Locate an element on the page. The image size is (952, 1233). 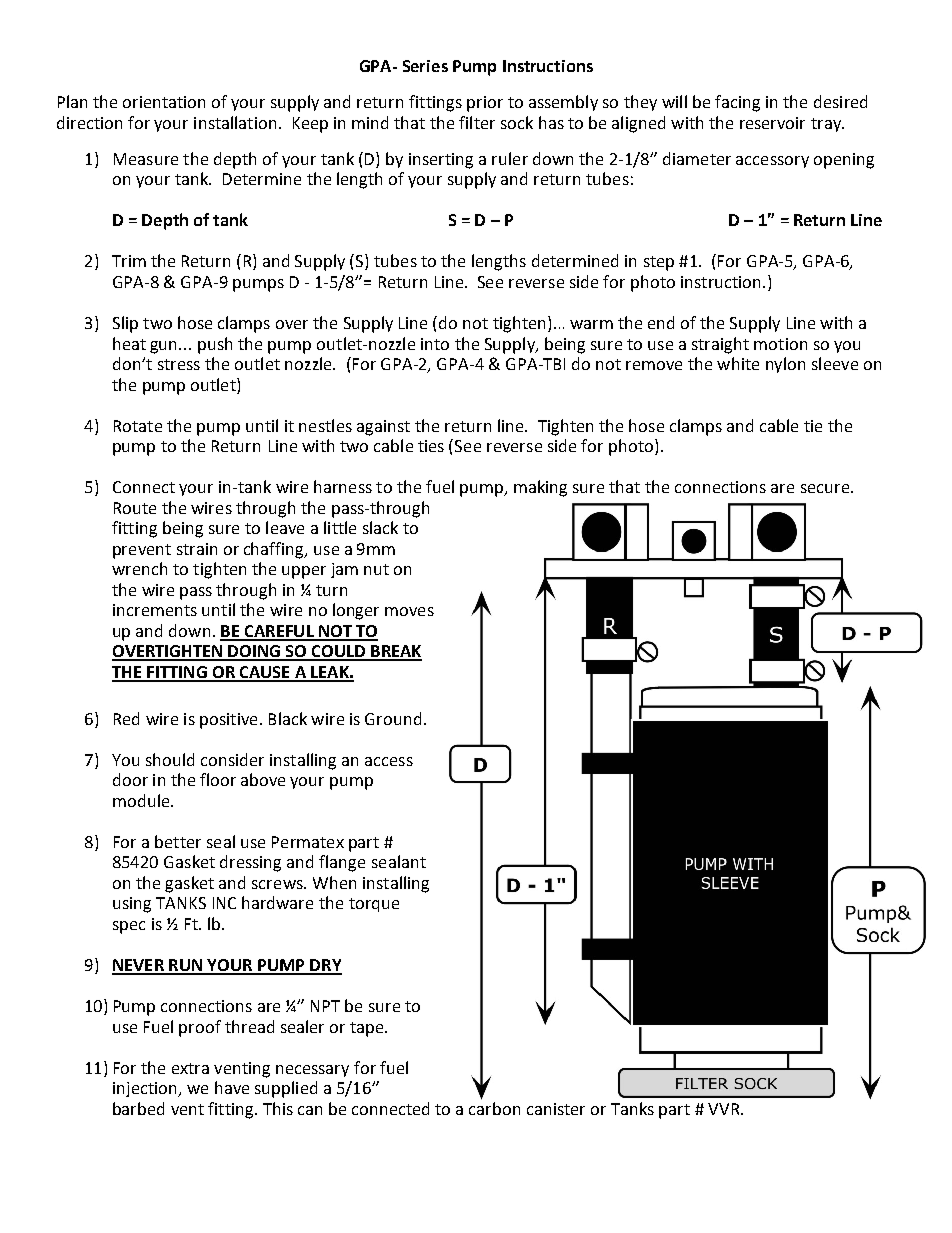
canister is located at coordinates (556, 1109).
